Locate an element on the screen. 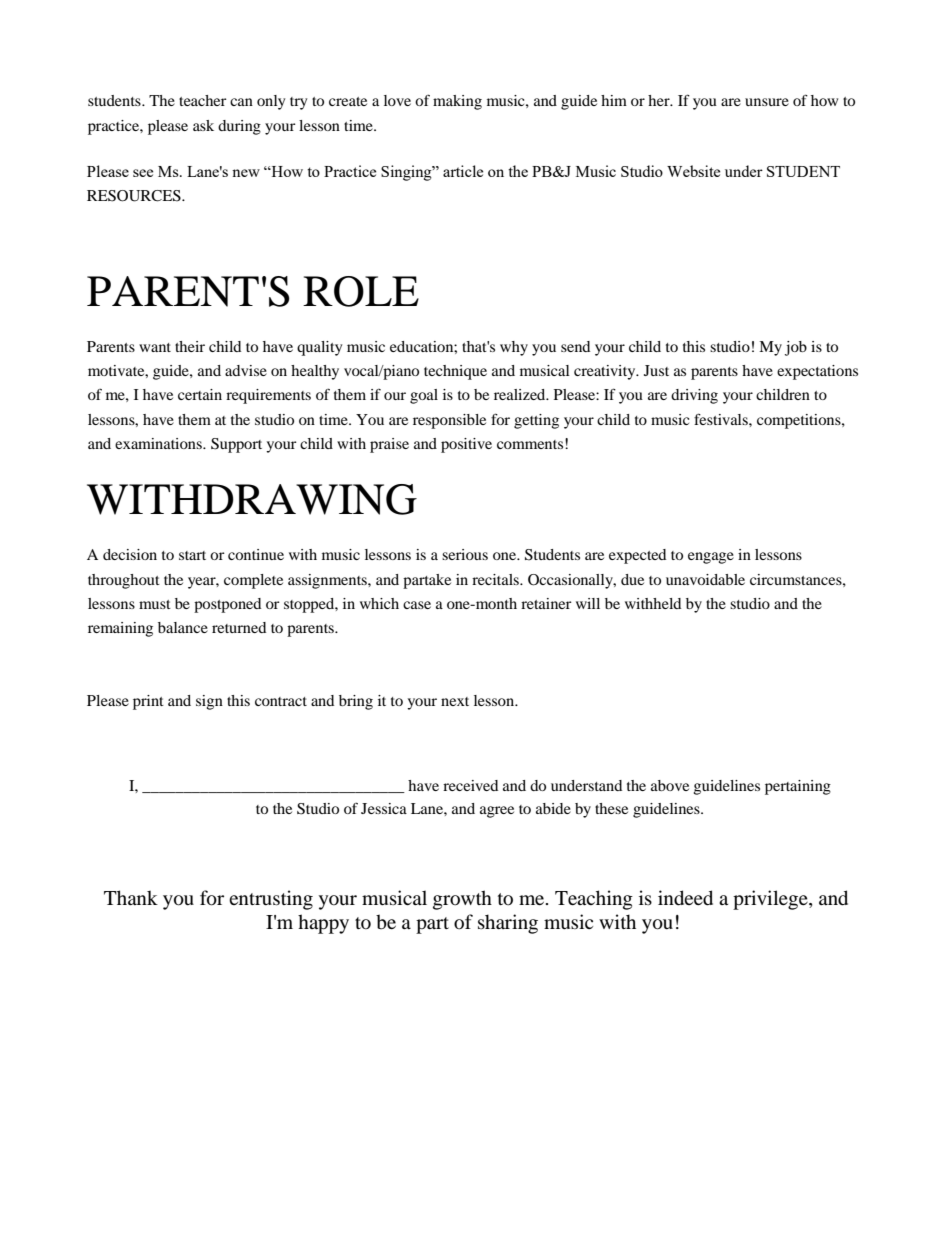 The image size is (952, 1233). making is located at coordinates (457, 102).
